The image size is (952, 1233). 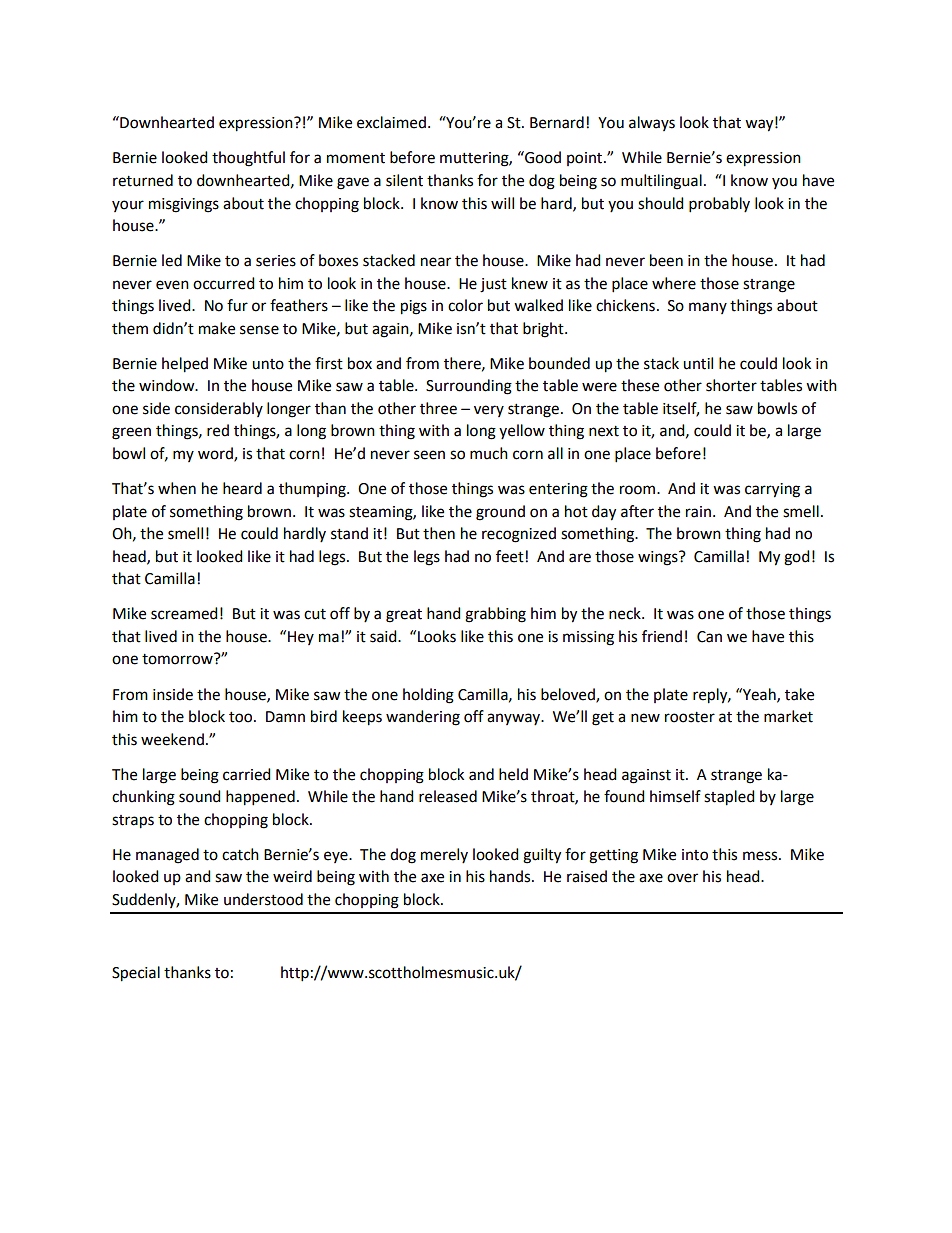 What do you see at coordinates (248, 159) in the screenshot?
I see `thoughtful` at bounding box center [248, 159].
